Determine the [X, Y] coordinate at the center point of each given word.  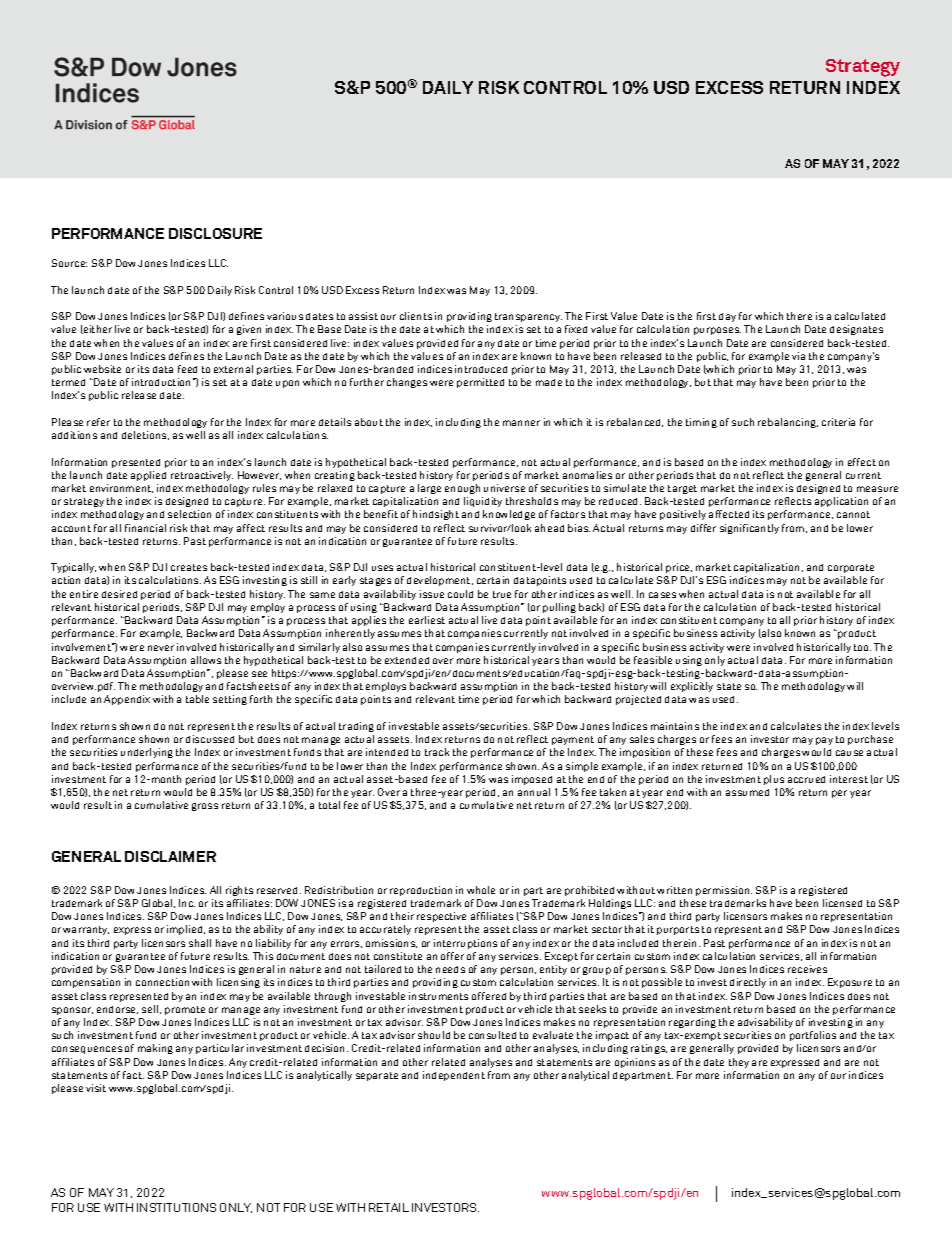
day [727, 317]
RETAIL [389, 1207]
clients [416, 316]
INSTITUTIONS [176, 1207]
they [739, 1063]
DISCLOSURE [215, 233]
